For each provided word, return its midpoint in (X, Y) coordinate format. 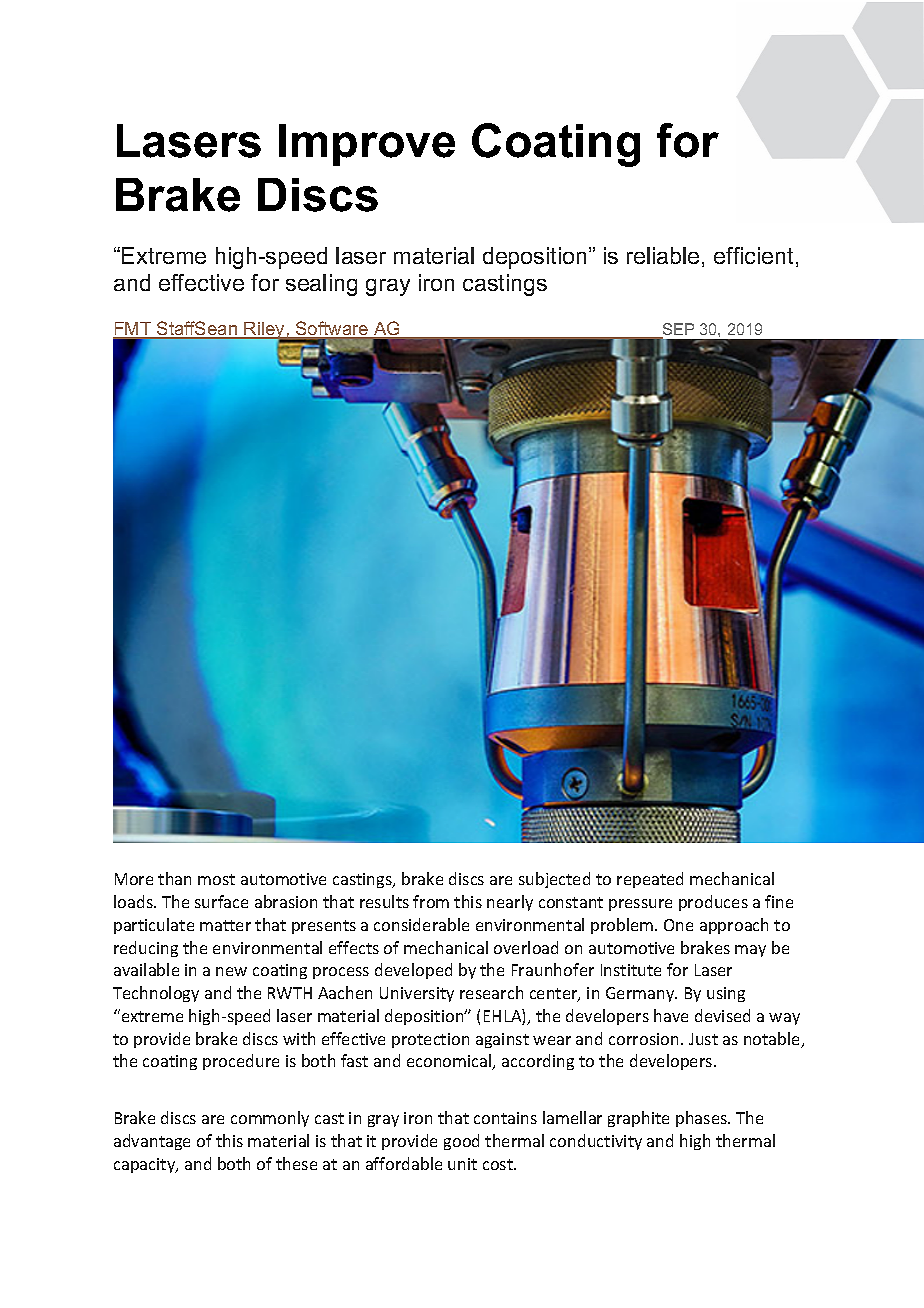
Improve (367, 145)
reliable (663, 255)
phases (702, 1119)
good (461, 1142)
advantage (152, 1142)
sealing (321, 285)
